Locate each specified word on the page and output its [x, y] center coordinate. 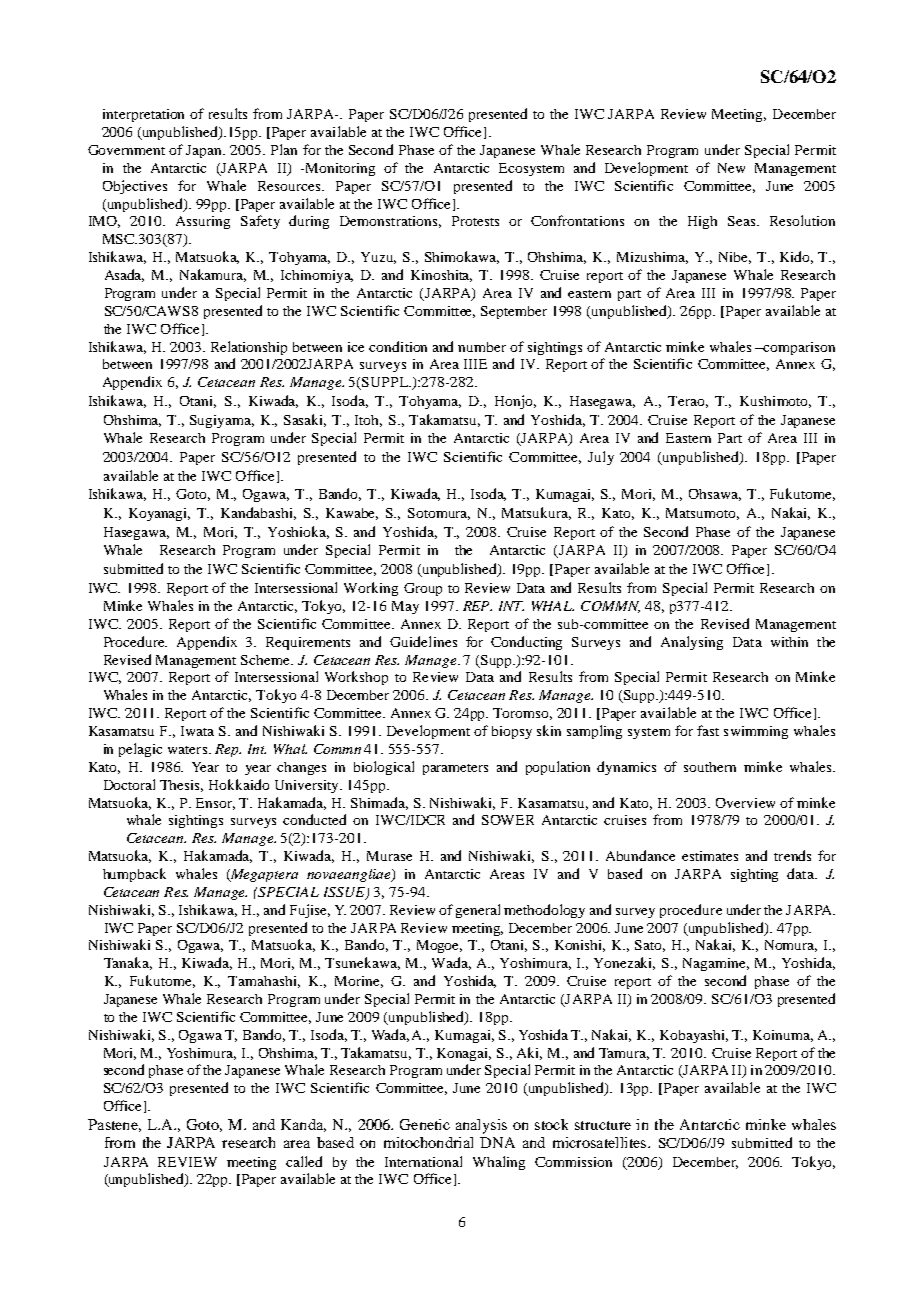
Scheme [266, 660]
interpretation [143, 115]
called [304, 1161]
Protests [475, 221]
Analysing [692, 643]
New [731, 168]
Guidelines [423, 641]
